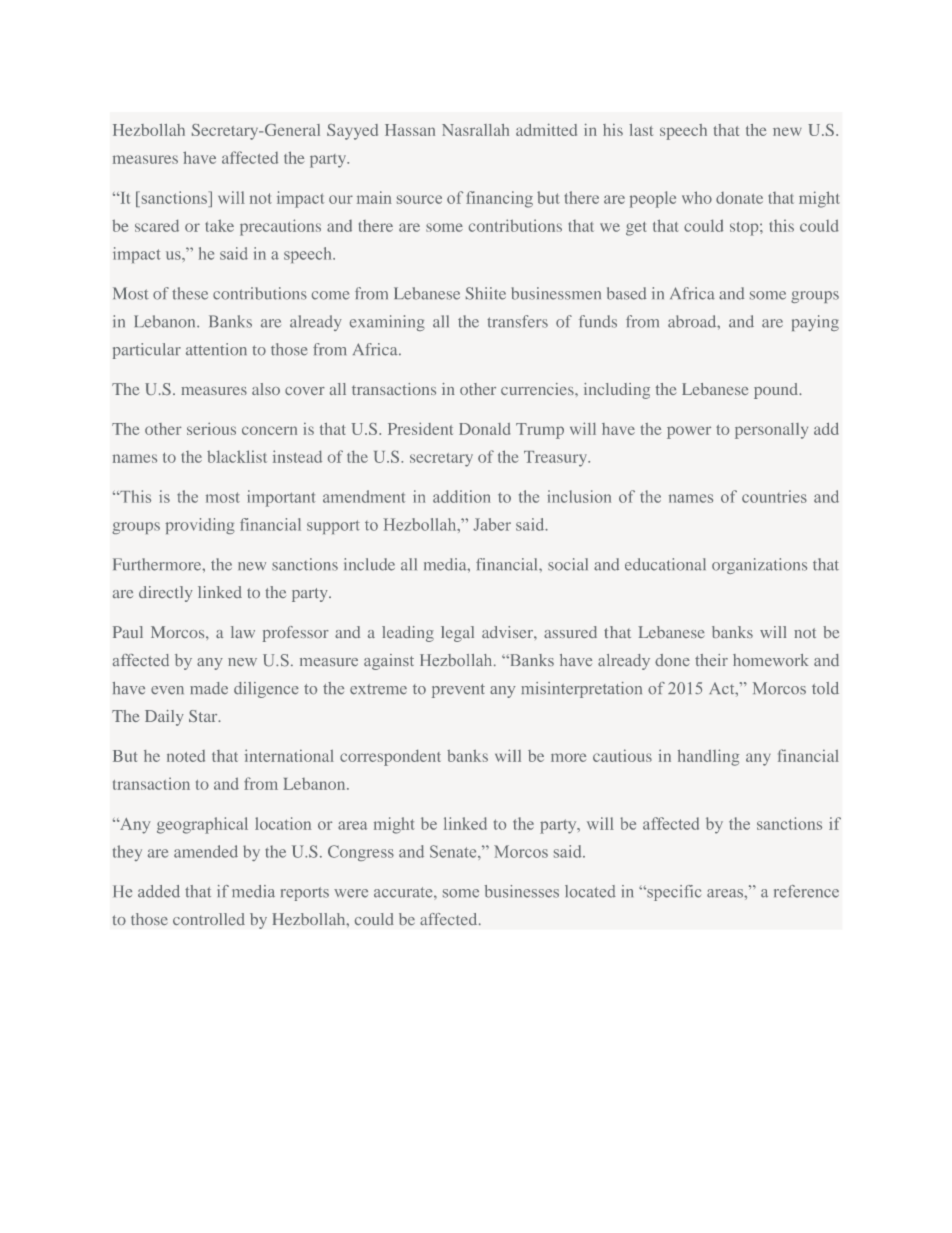 The image size is (952, 1233). I want to click on controlled, so click(209, 919).
